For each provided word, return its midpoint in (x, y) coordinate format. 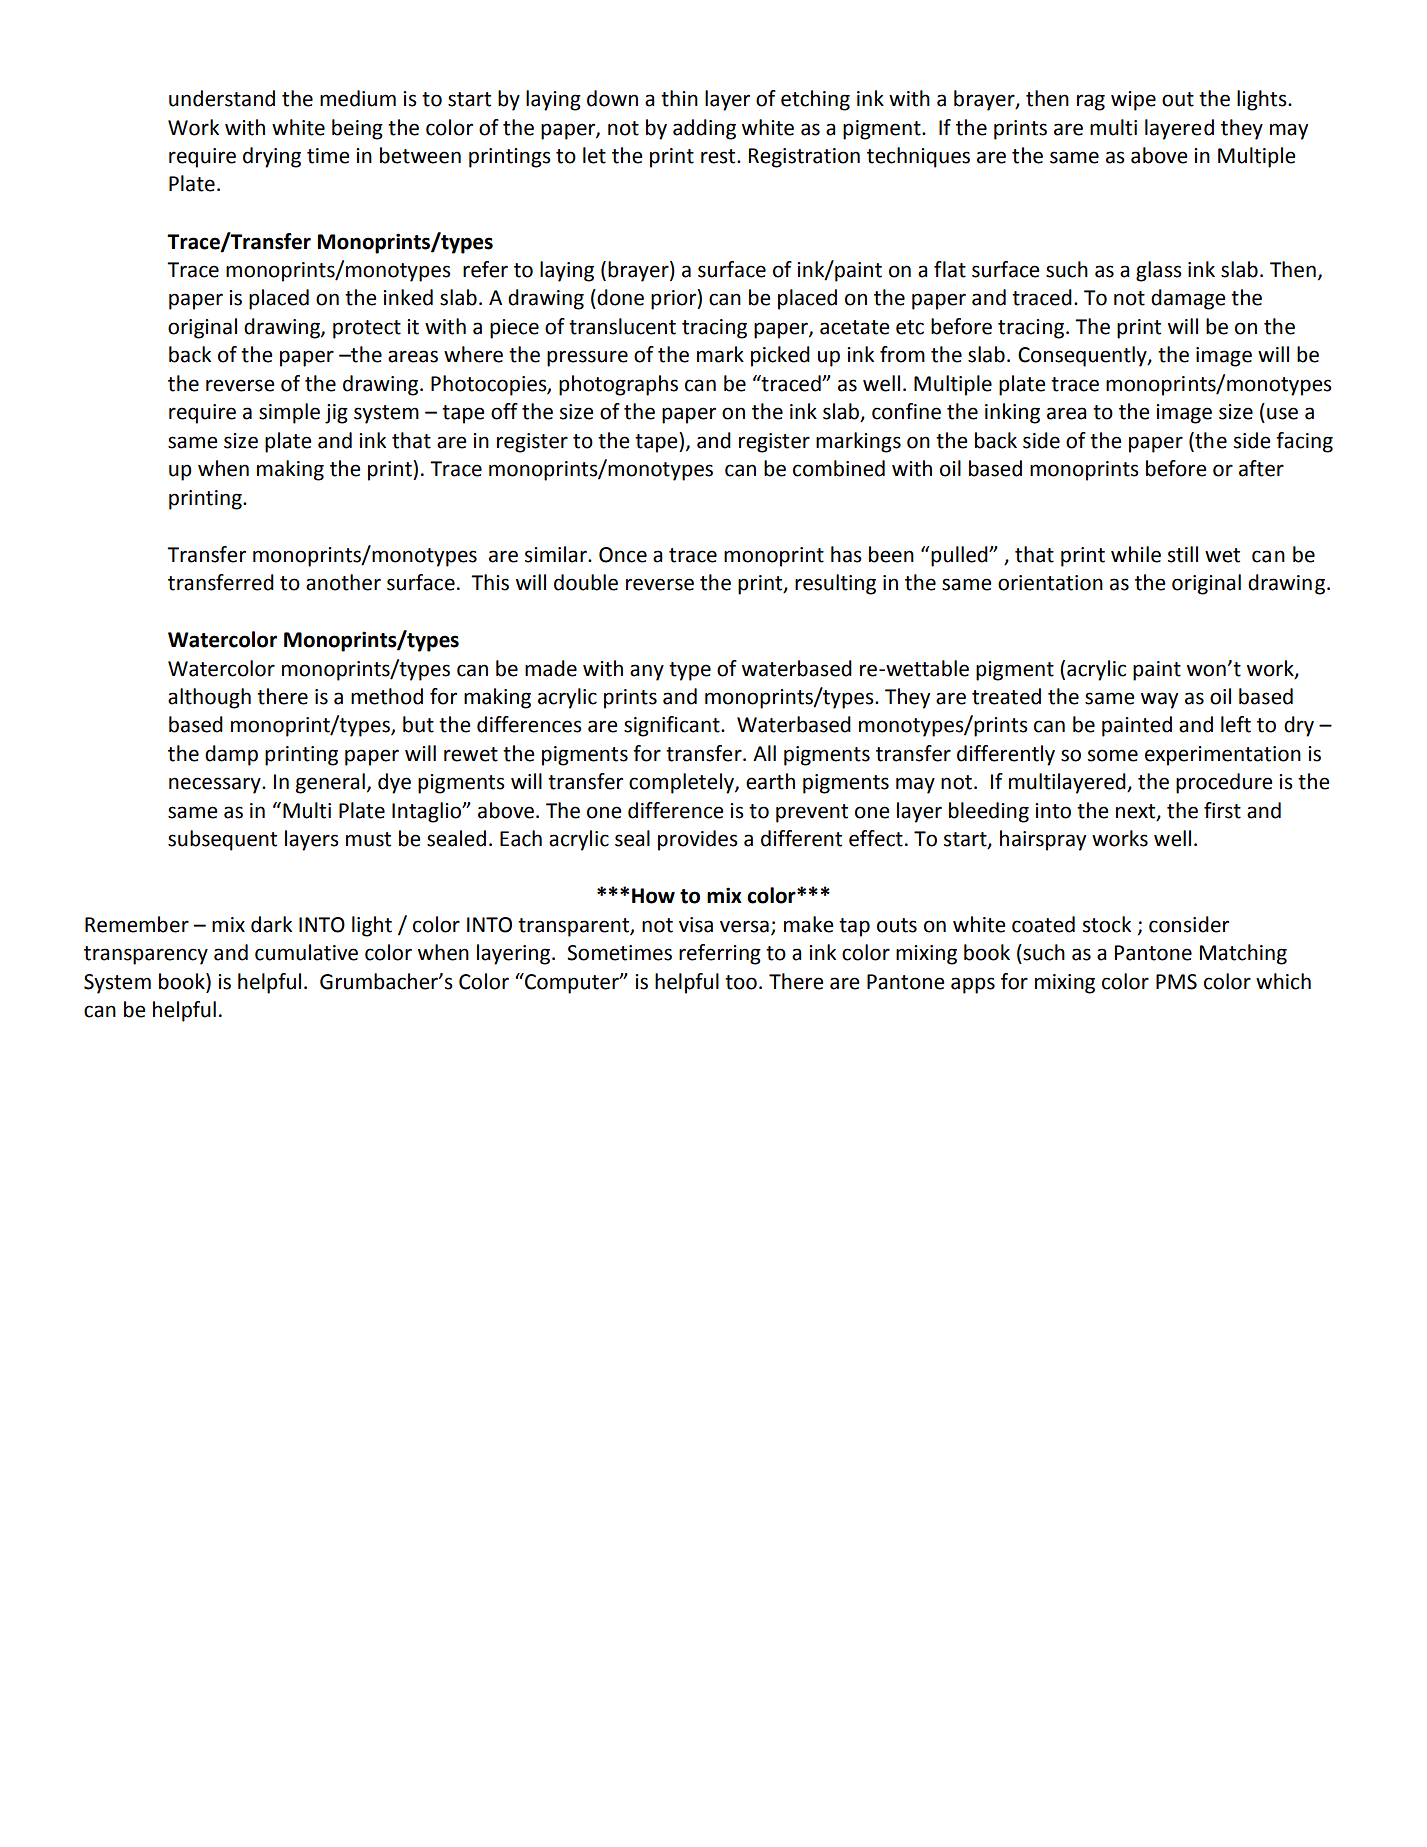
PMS (1176, 982)
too (741, 982)
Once (623, 555)
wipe (1133, 101)
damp (231, 755)
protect (367, 329)
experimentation (1223, 756)
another (343, 582)
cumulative (306, 952)
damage (1188, 299)
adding (704, 129)
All (764, 753)
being (357, 129)
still (1183, 554)
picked (780, 356)
